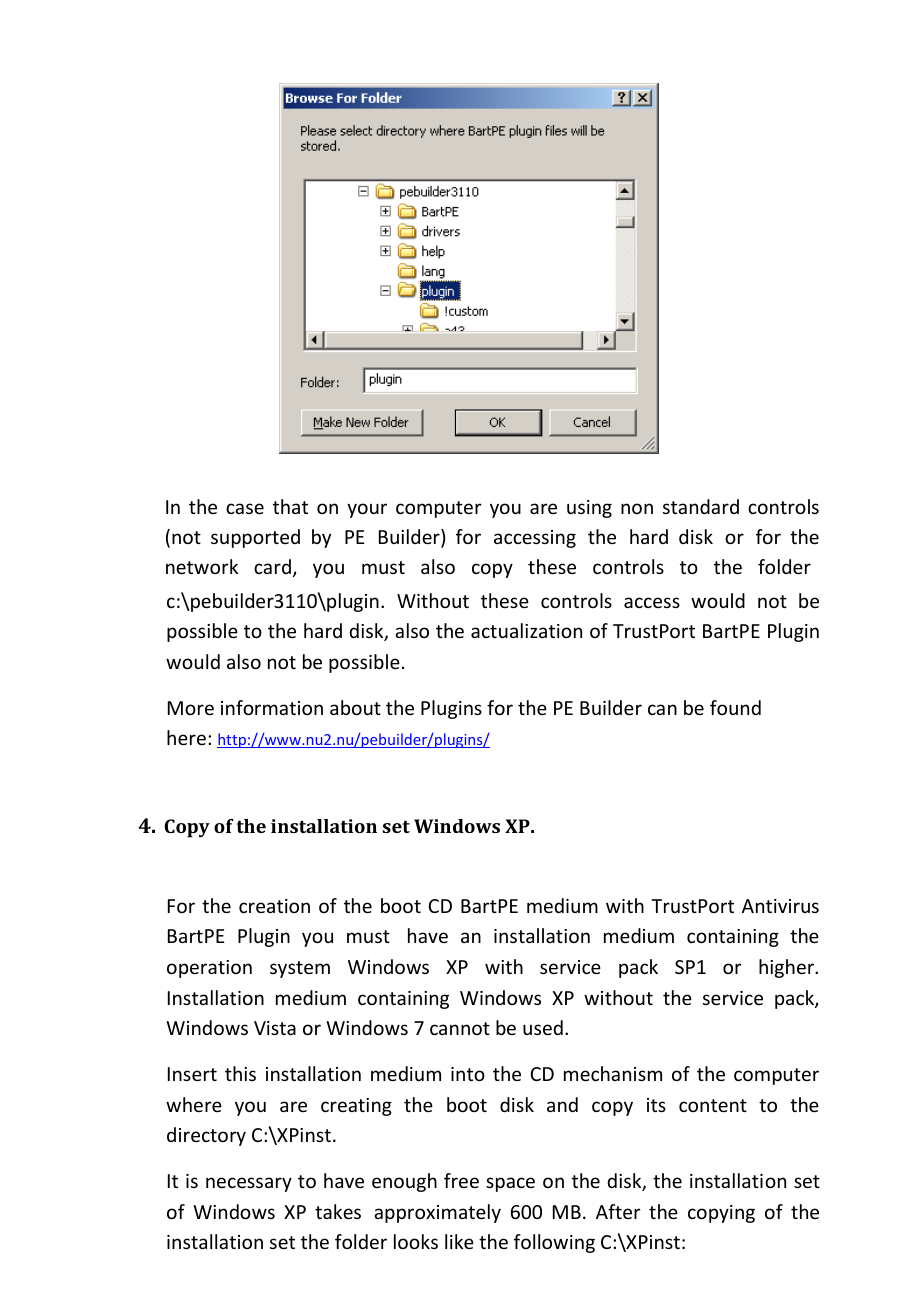 The image size is (924, 1308). I want to click on Antivirus, so click(780, 906).
